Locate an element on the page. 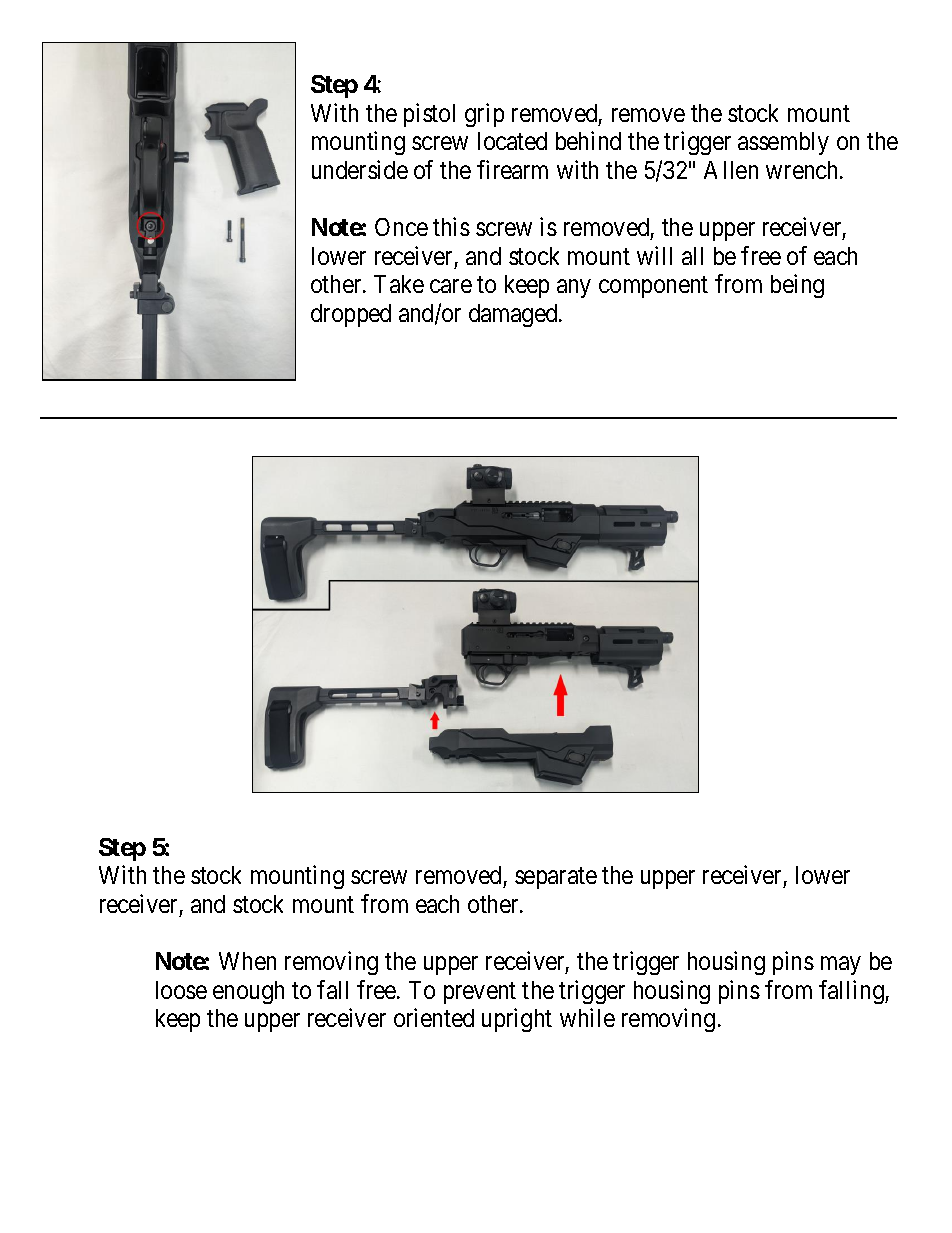 The height and width of the page is (1233, 952). When is located at coordinates (247, 961).
